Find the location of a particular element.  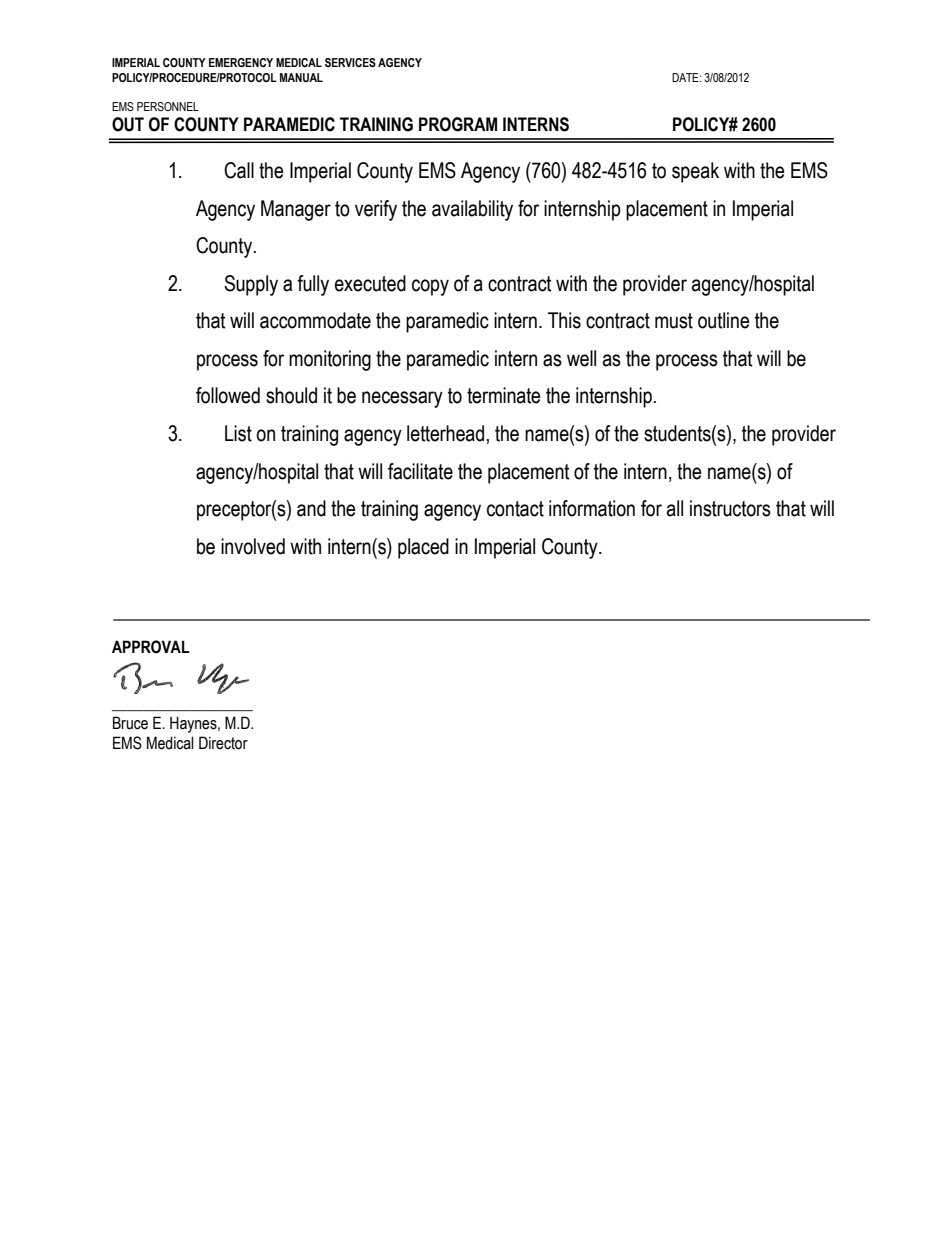

Director is located at coordinates (223, 743).
